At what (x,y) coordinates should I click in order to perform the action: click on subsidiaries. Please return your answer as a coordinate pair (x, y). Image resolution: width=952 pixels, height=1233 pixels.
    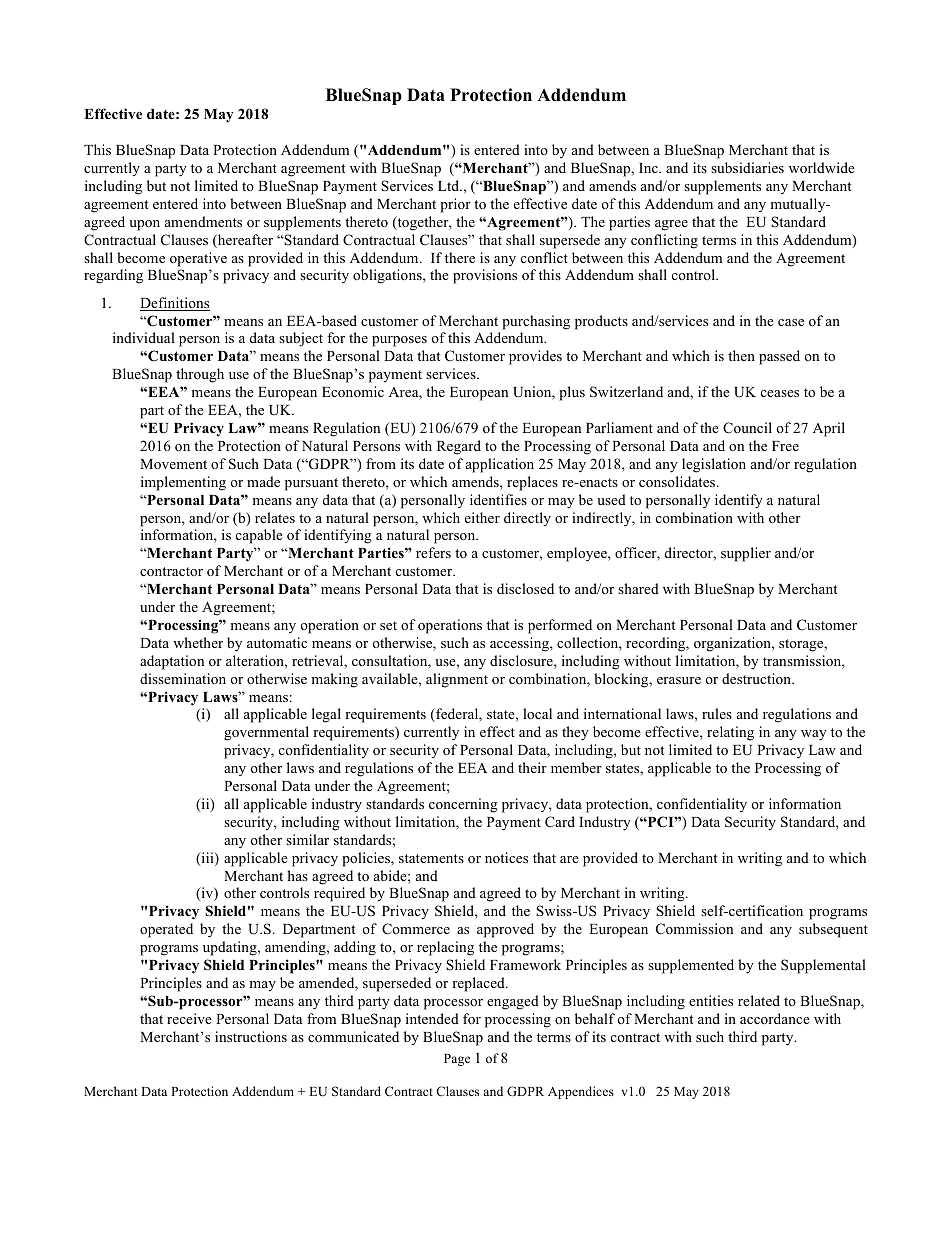
    Looking at the image, I should click on (747, 167).
